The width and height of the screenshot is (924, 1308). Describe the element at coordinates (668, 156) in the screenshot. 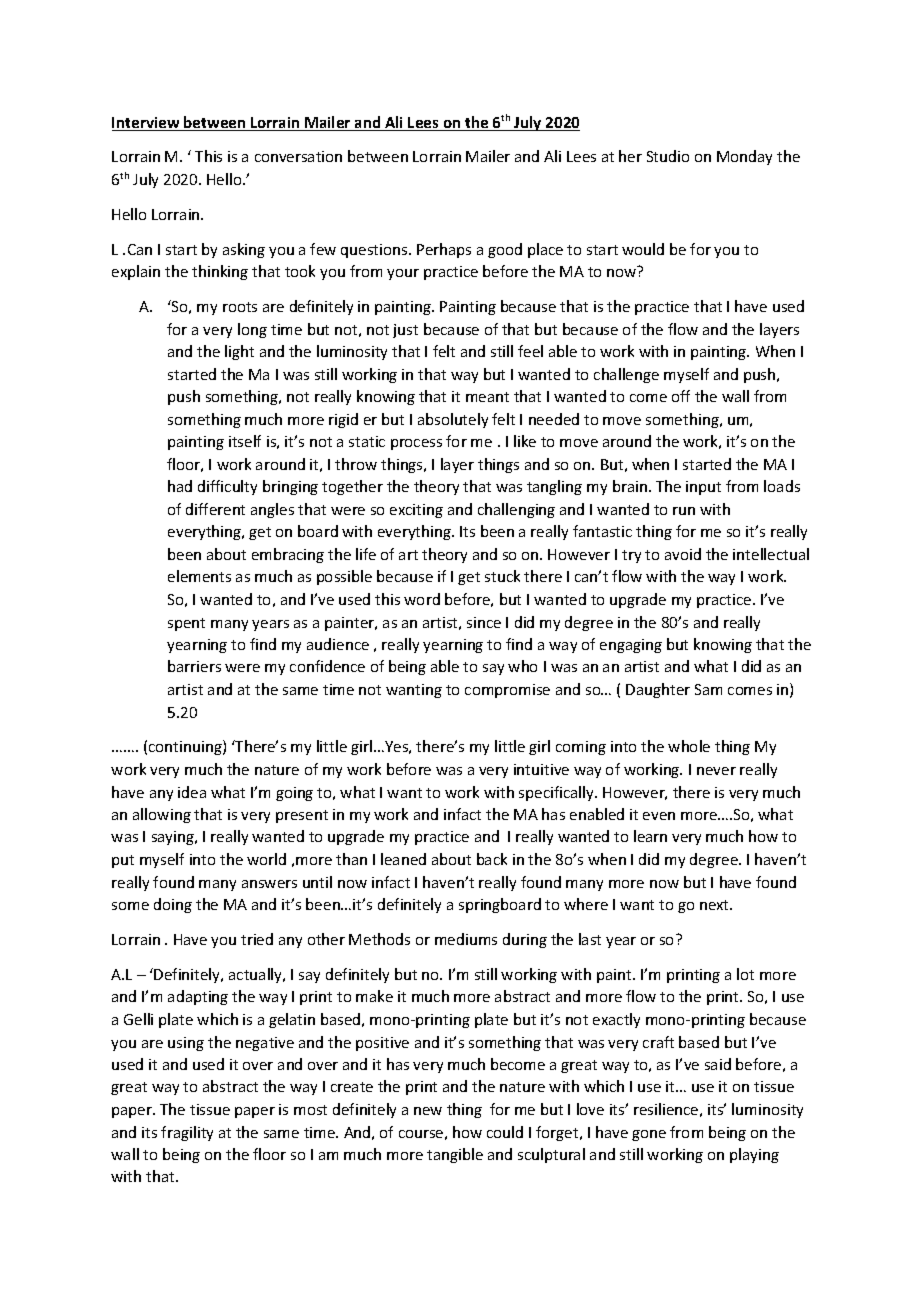

I see `Studio` at that location.
